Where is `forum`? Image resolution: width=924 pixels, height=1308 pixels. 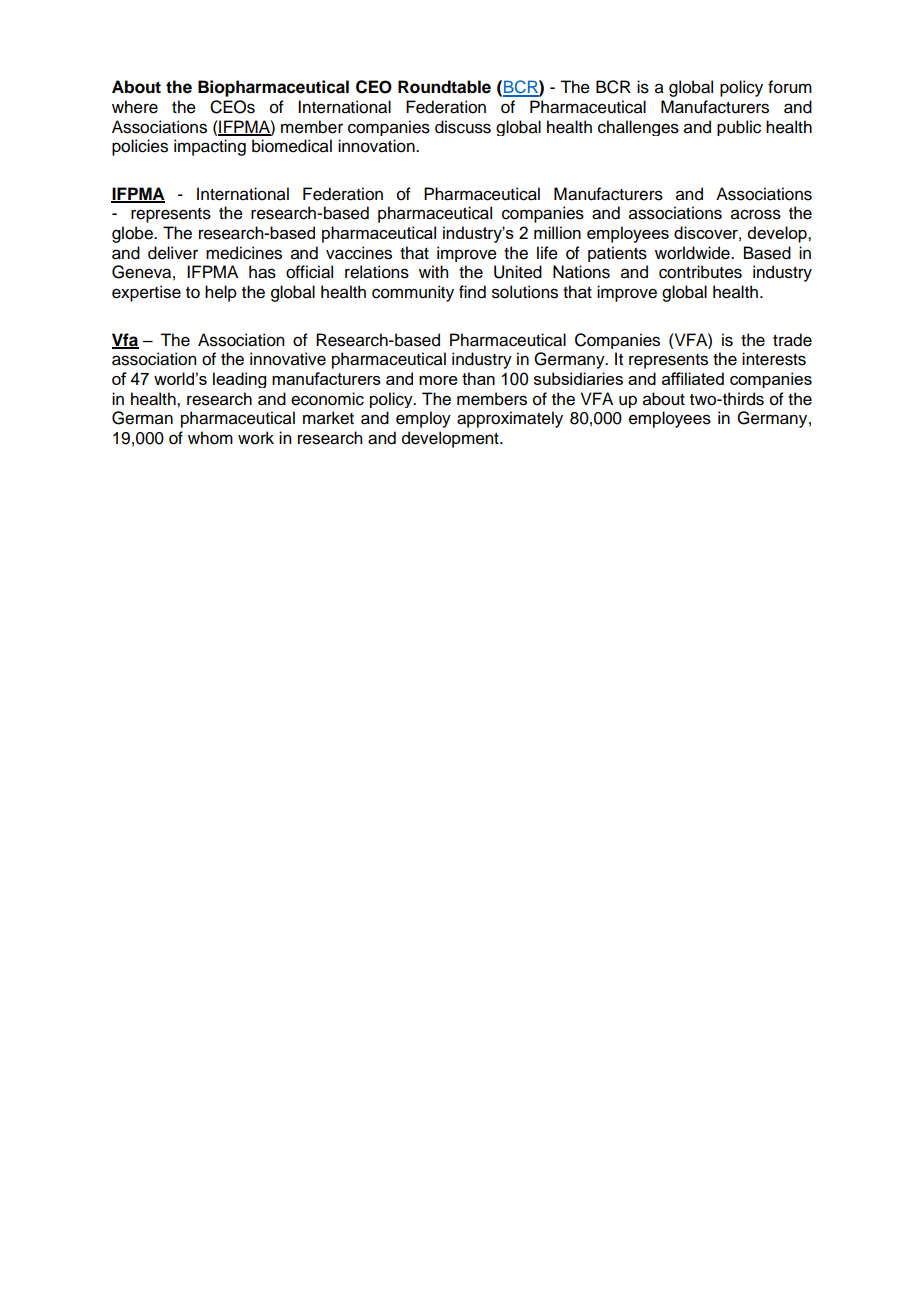 forum is located at coordinates (790, 87).
